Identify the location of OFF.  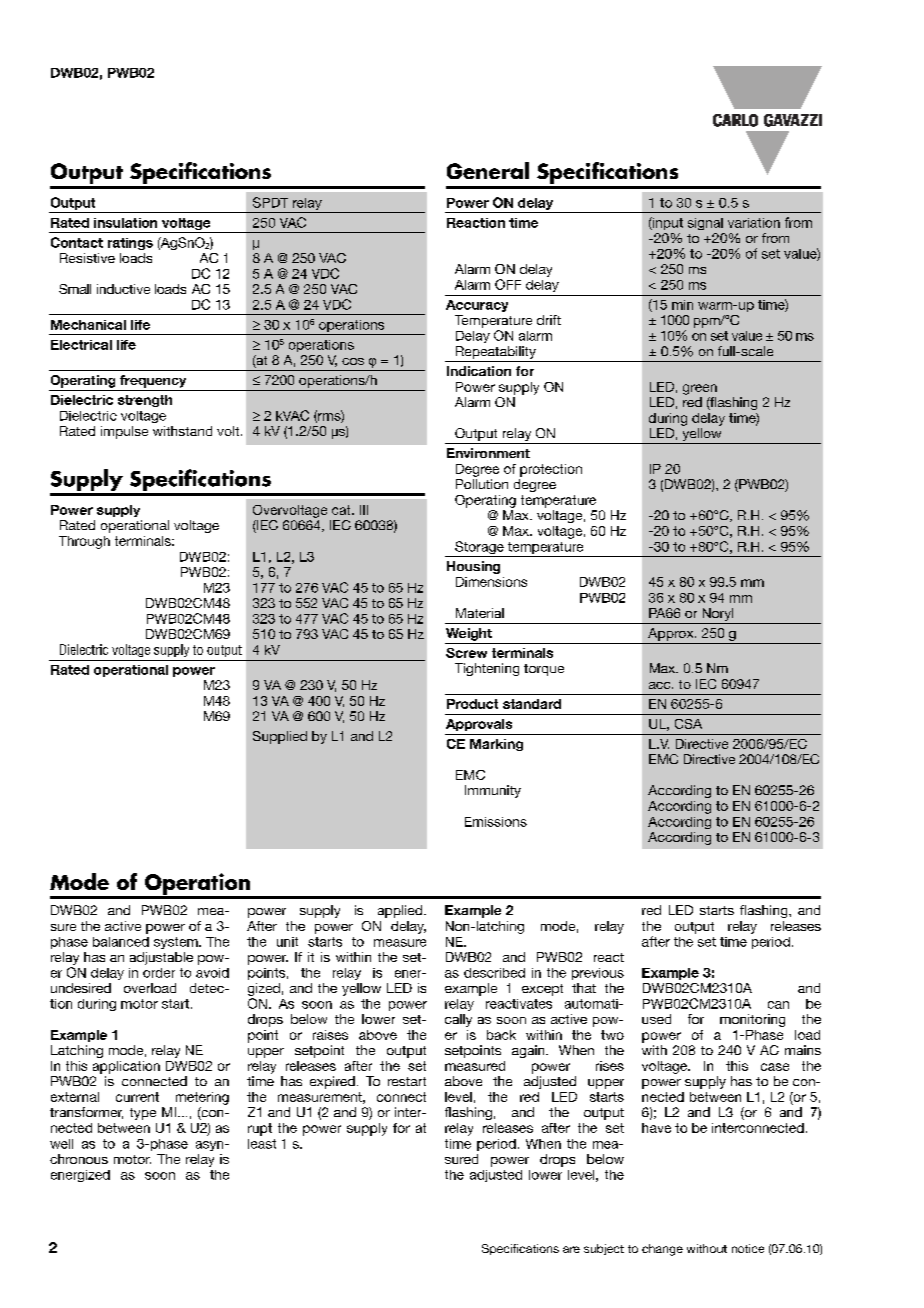
(508, 284).
